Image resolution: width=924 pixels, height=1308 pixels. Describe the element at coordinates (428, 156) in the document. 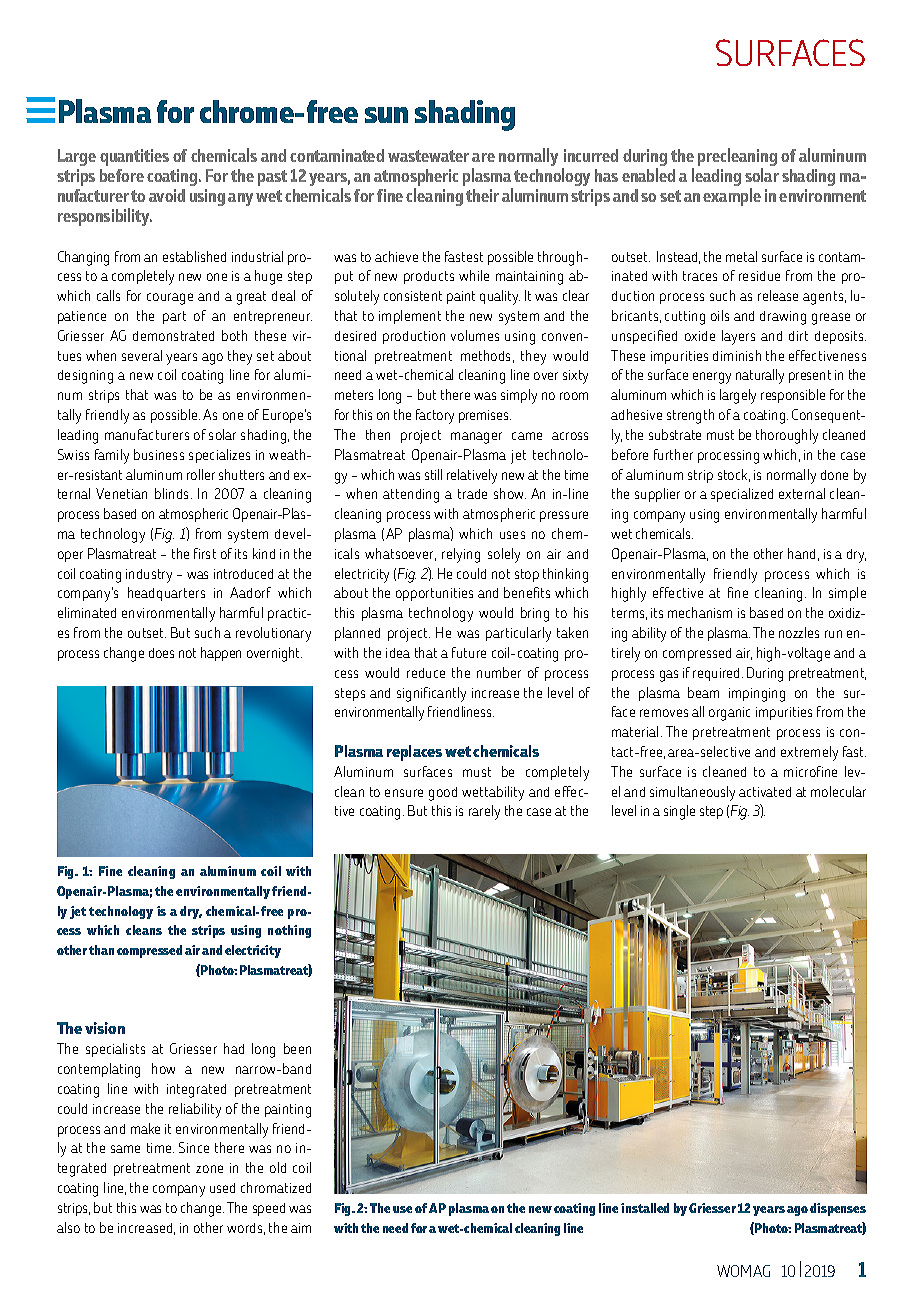

I see `wastewater` at that location.
